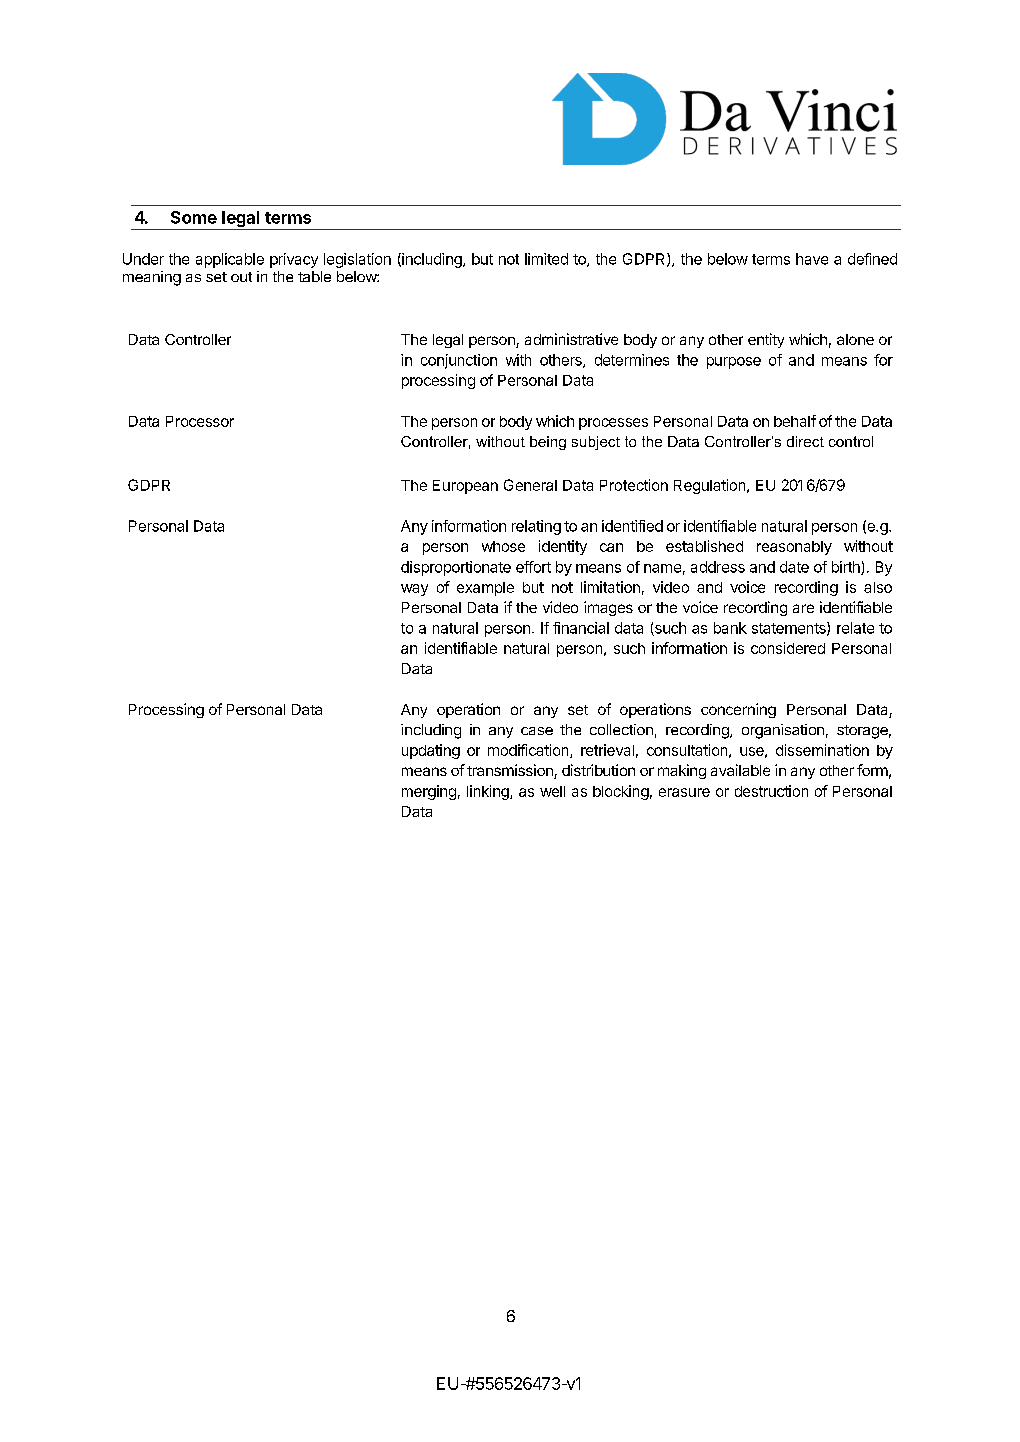  What do you see at coordinates (711, 486) in the image?
I see `Regulation` at bounding box center [711, 486].
